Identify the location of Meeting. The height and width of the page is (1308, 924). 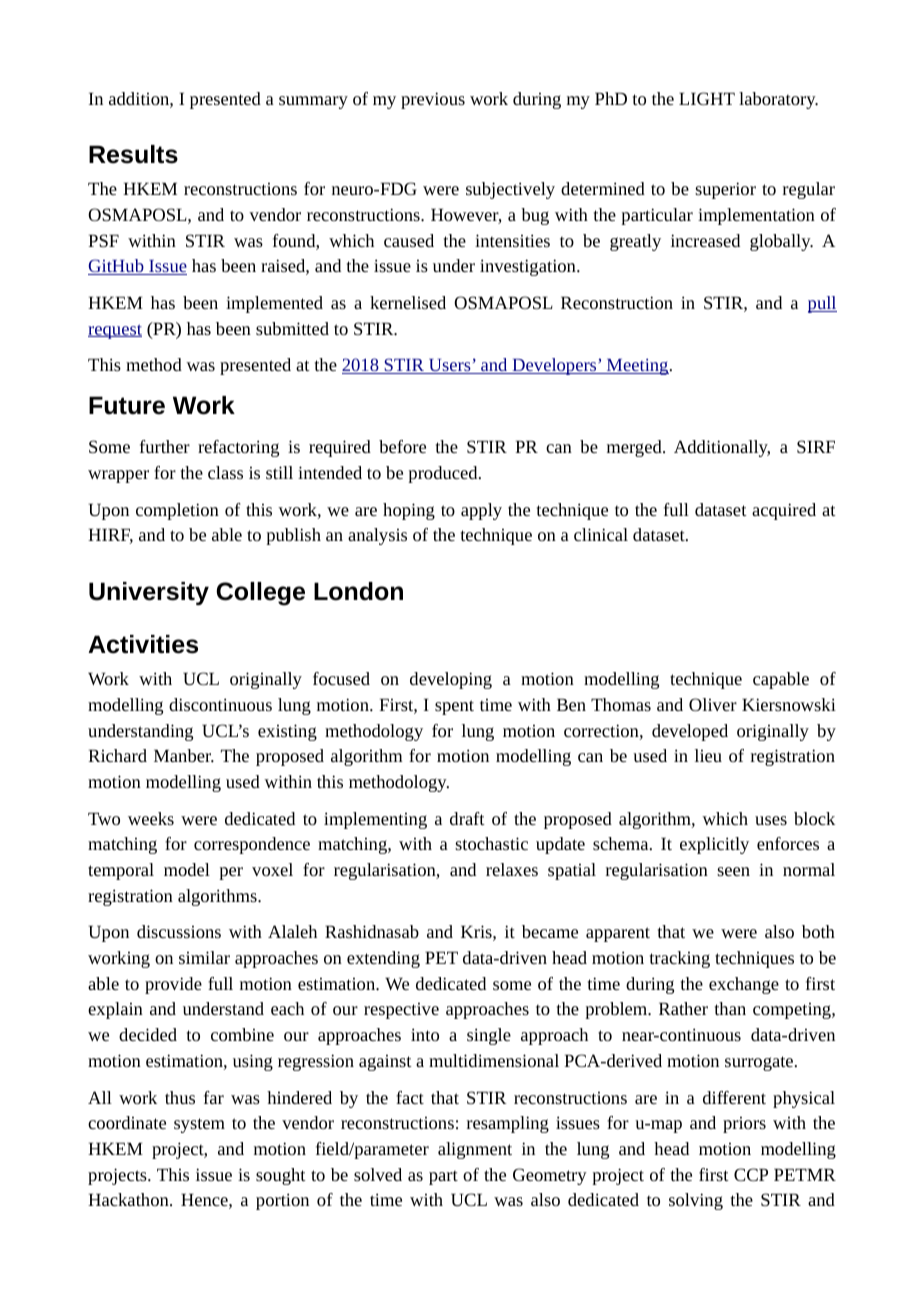
(638, 366).
